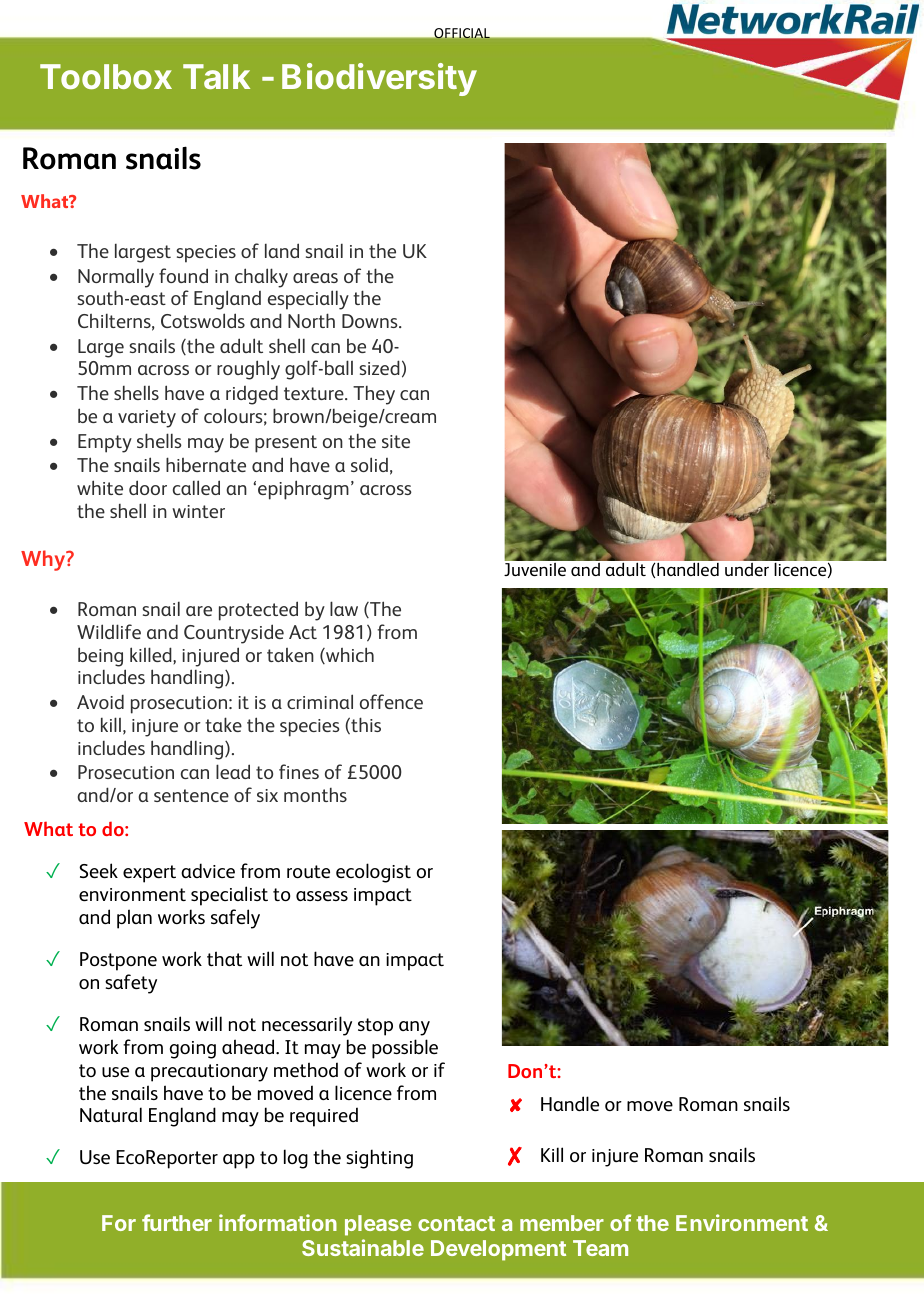 The image size is (924, 1309). I want to click on further, so click(177, 1222).
